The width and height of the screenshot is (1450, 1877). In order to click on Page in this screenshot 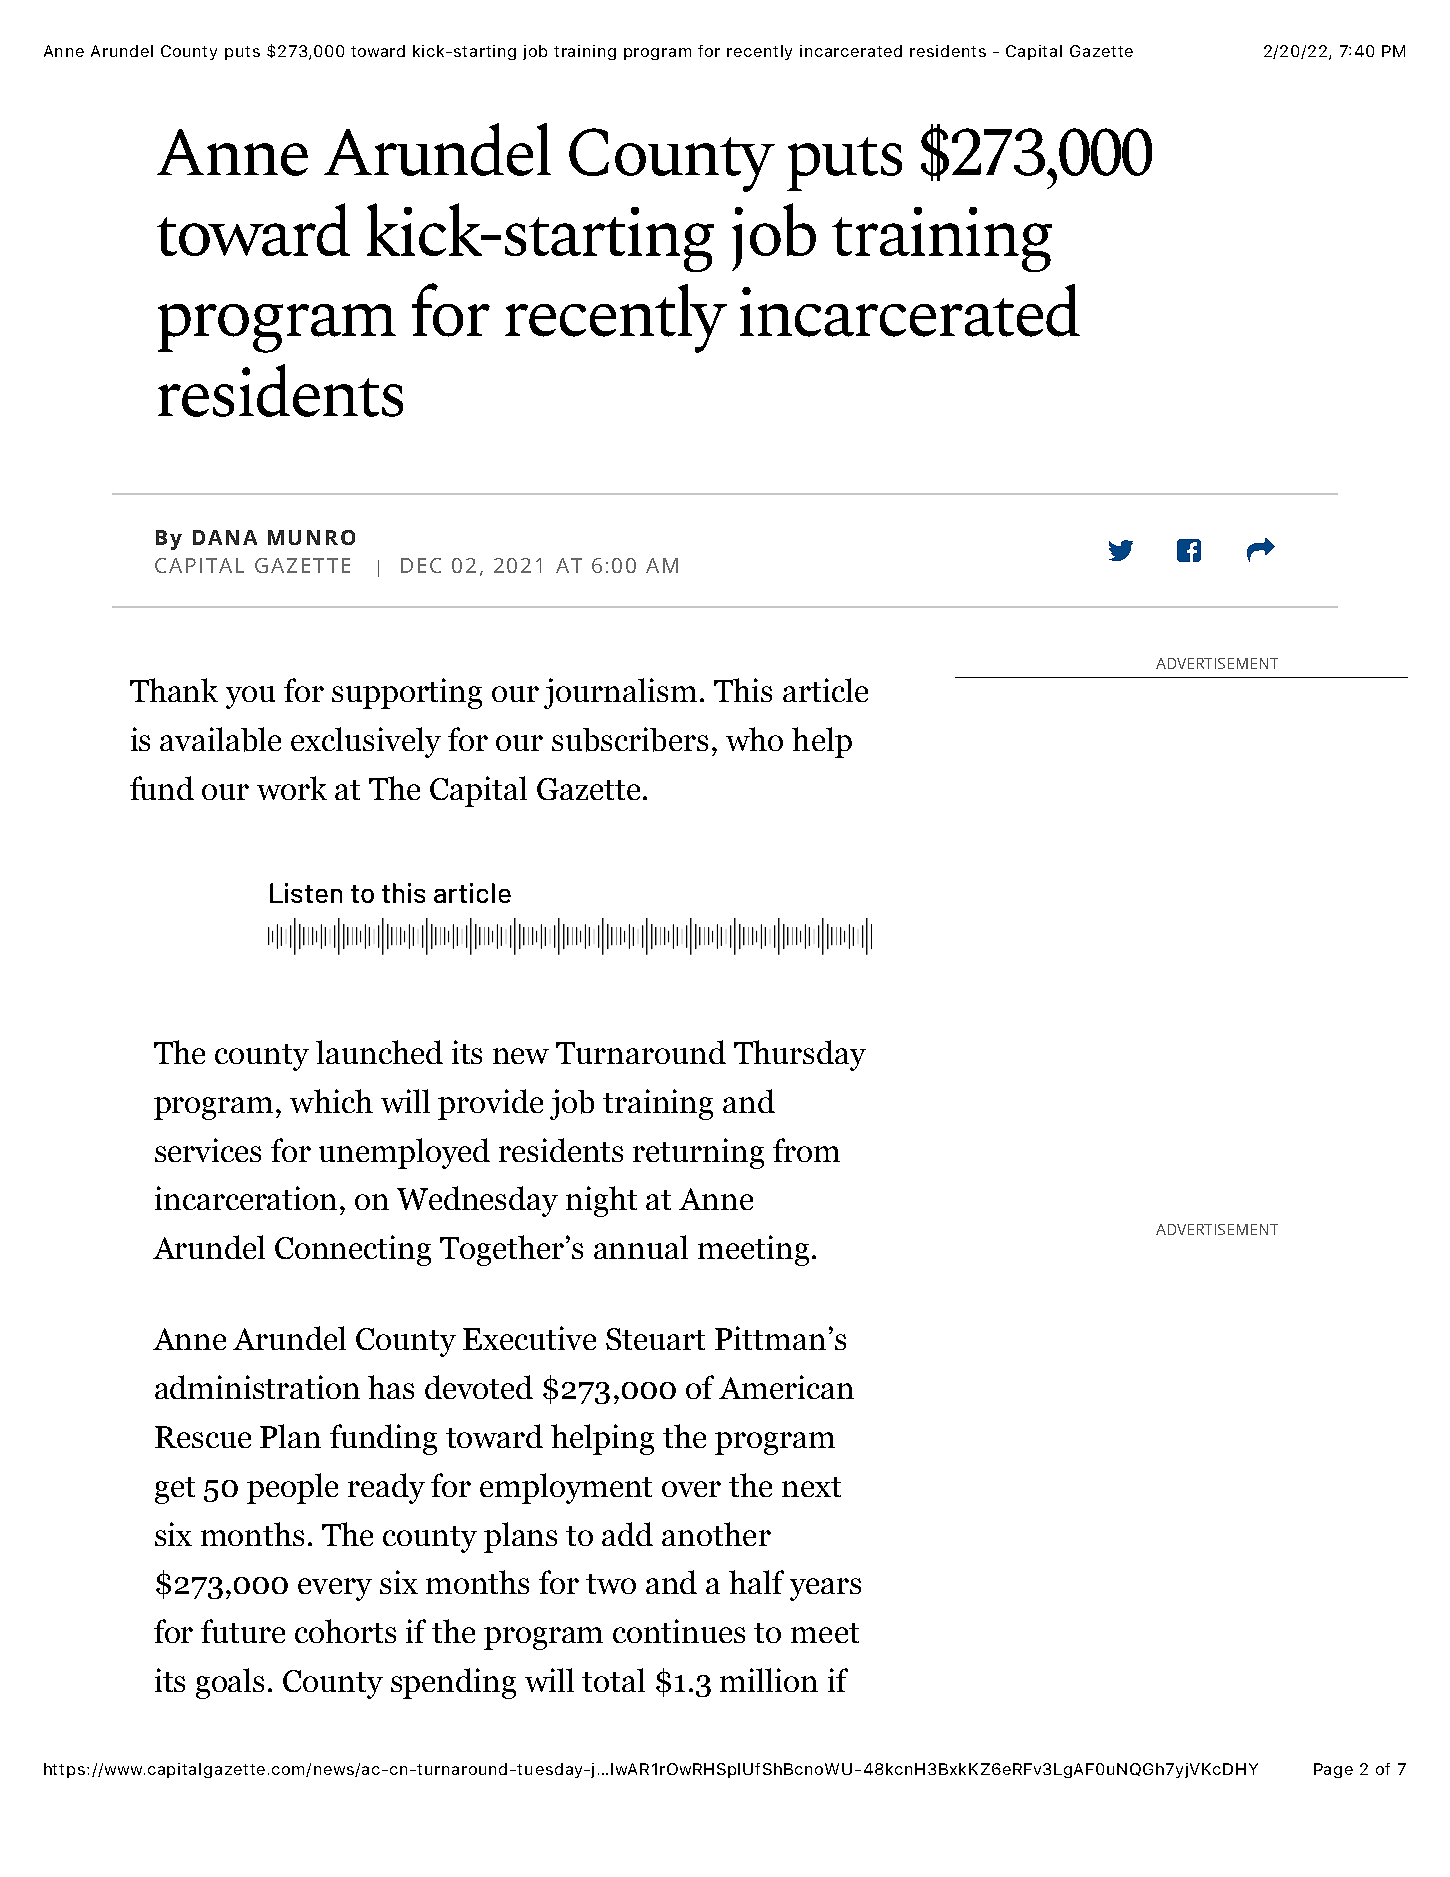, I will do `click(1333, 1770)`.
